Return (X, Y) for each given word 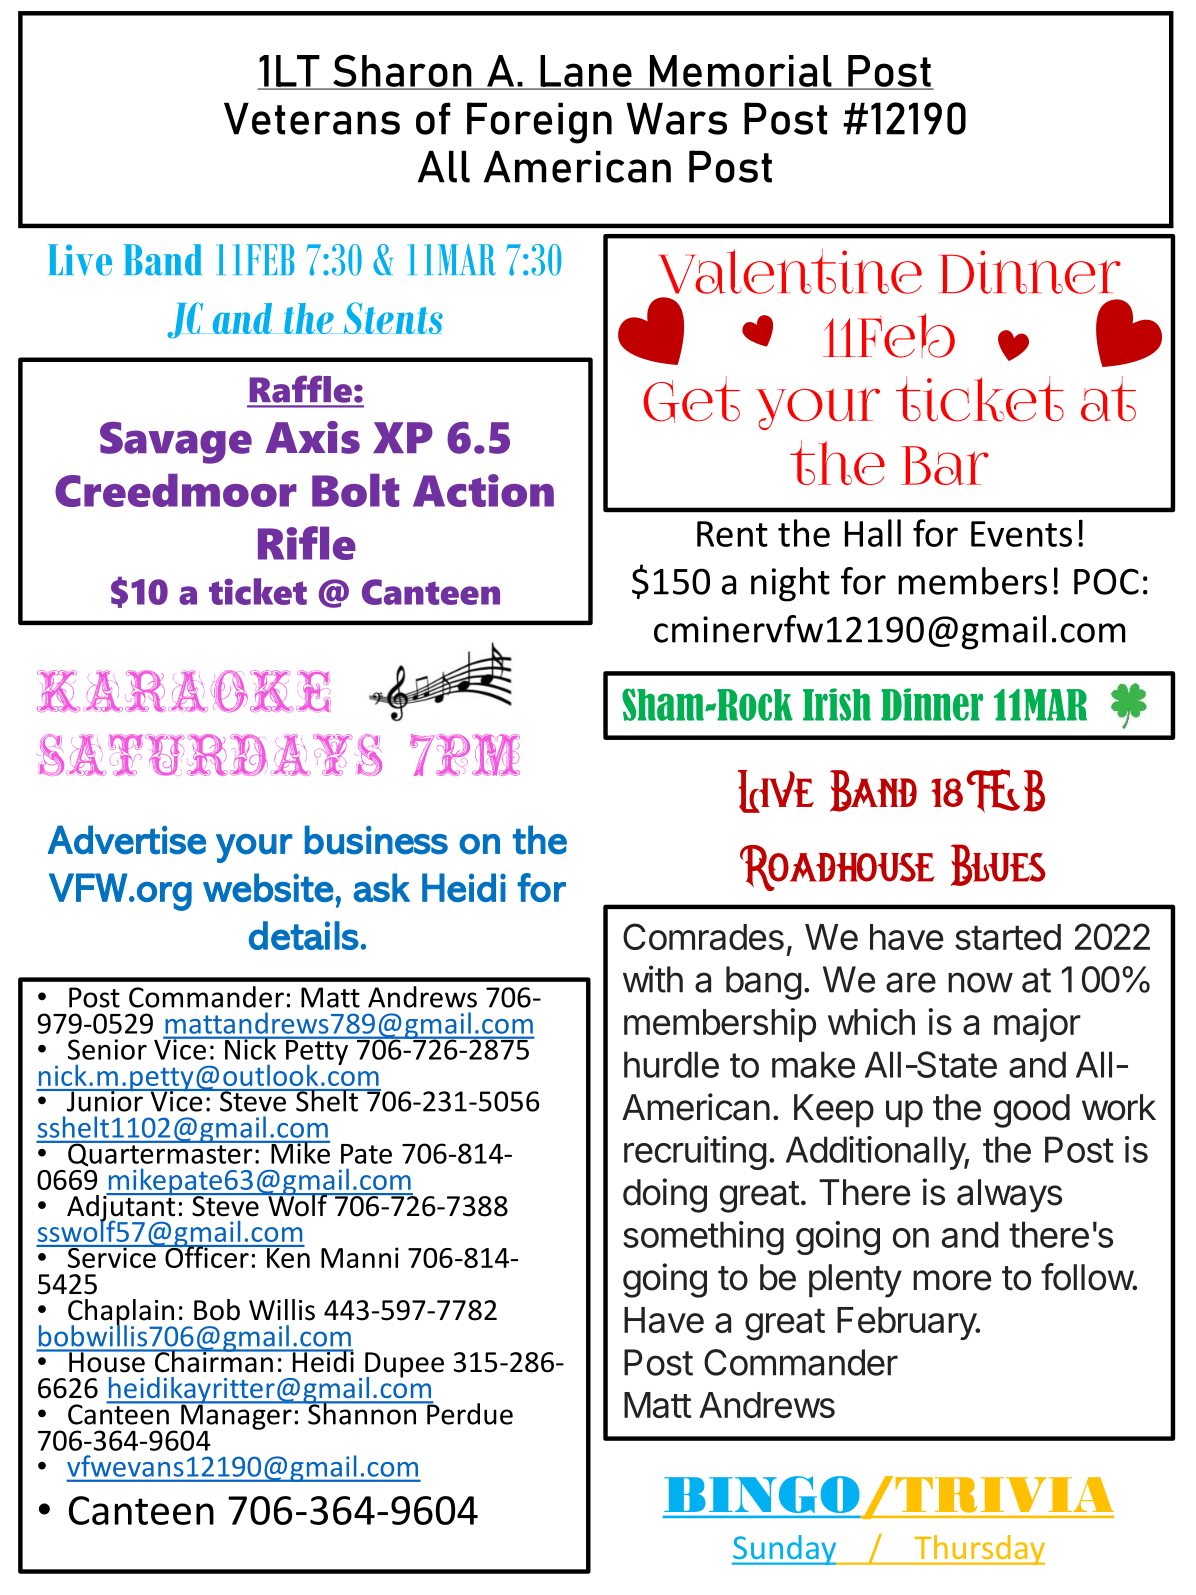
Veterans (312, 118)
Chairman (213, 1360)
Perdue (469, 1413)
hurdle (671, 1064)
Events (1021, 534)
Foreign (539, 123)
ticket (258, 591)
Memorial (740, 72)
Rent (732, 534)
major (1037, 1025)
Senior (107, 1049)
